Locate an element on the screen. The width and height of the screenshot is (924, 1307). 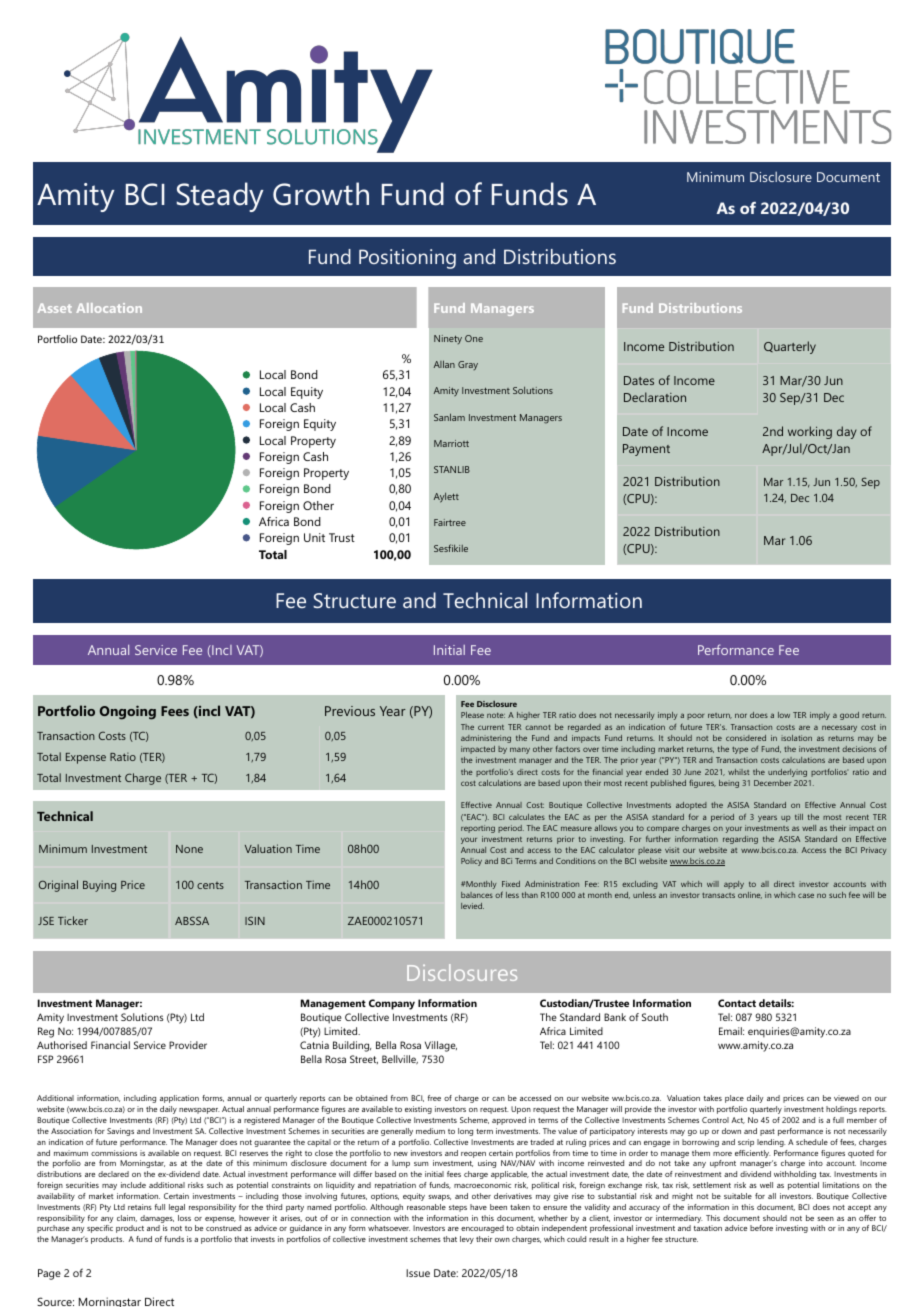
levy is located at coordinates (467, 1240).
